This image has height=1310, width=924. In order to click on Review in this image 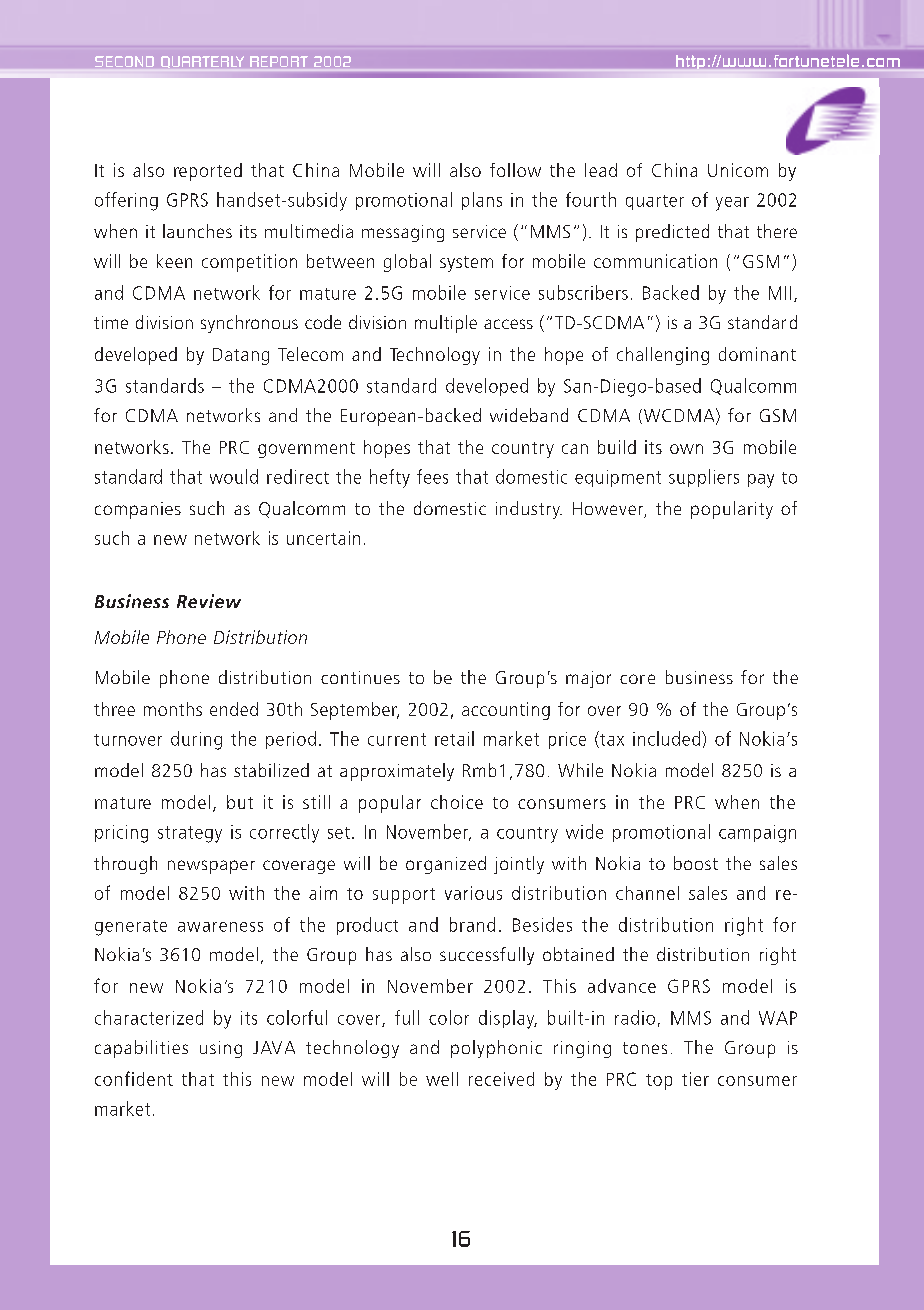, I will do `click(209, 601)`.
